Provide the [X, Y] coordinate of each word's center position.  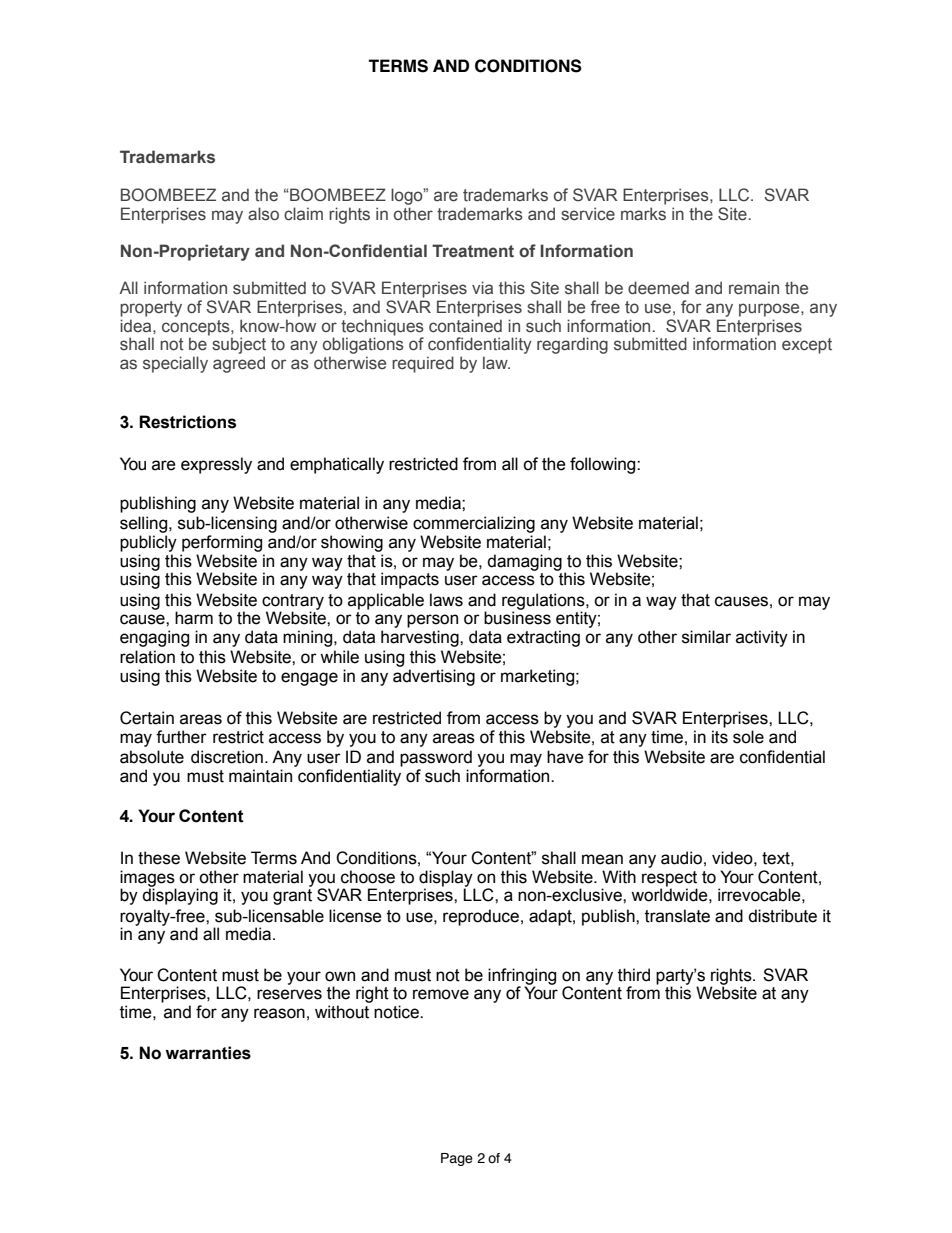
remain [754, 288]
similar [706, 637]
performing [222, 543]
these [159, 858]
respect [669, 880]
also [263, 214]
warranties [208, 1053]
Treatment [473, 251]
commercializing [474, 524]
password [436, 758]
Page [457, 1159]
